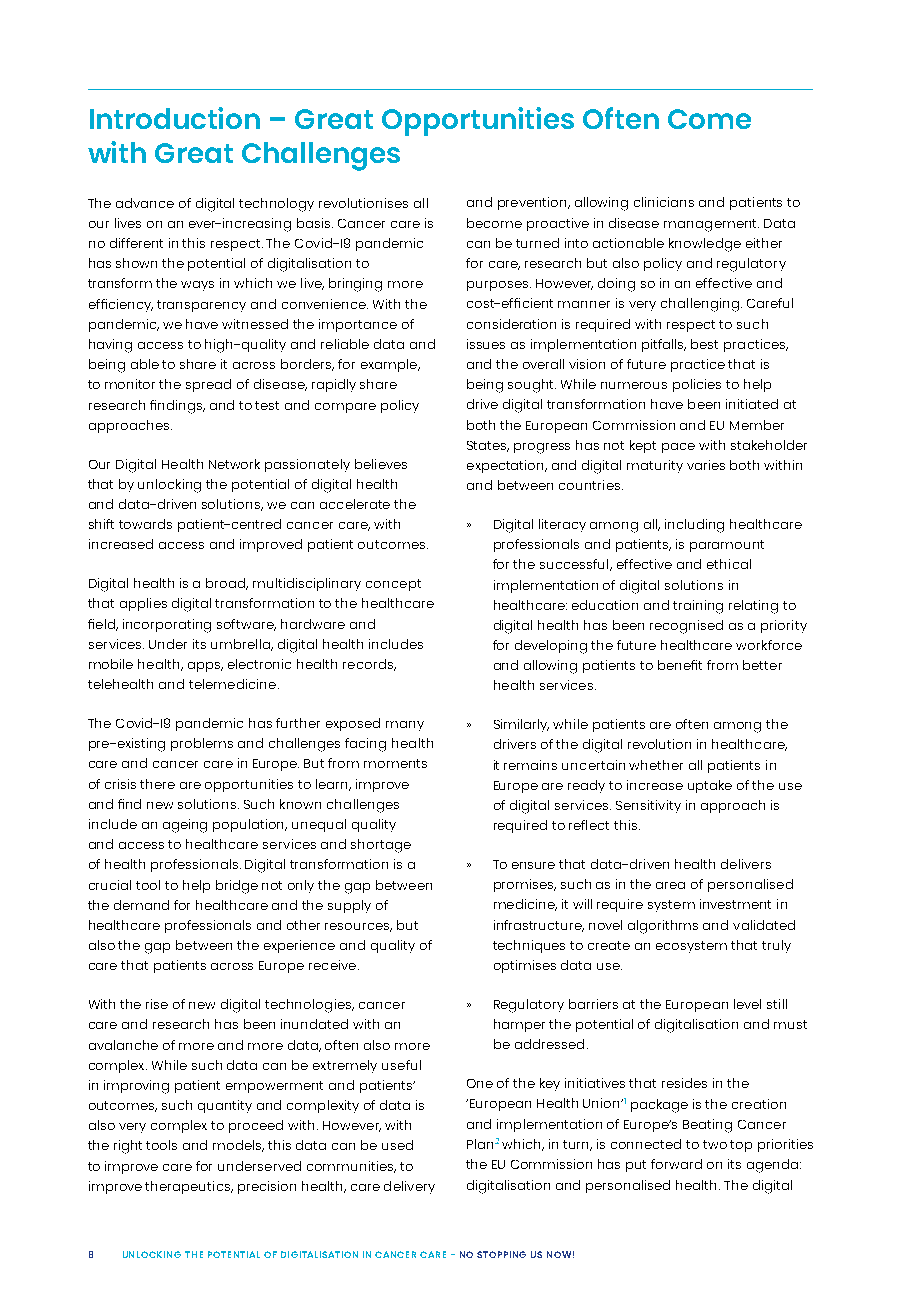  What do you see at coordinates (405, 726) in the page?
I see `many` at bounding box center [405, 726].
